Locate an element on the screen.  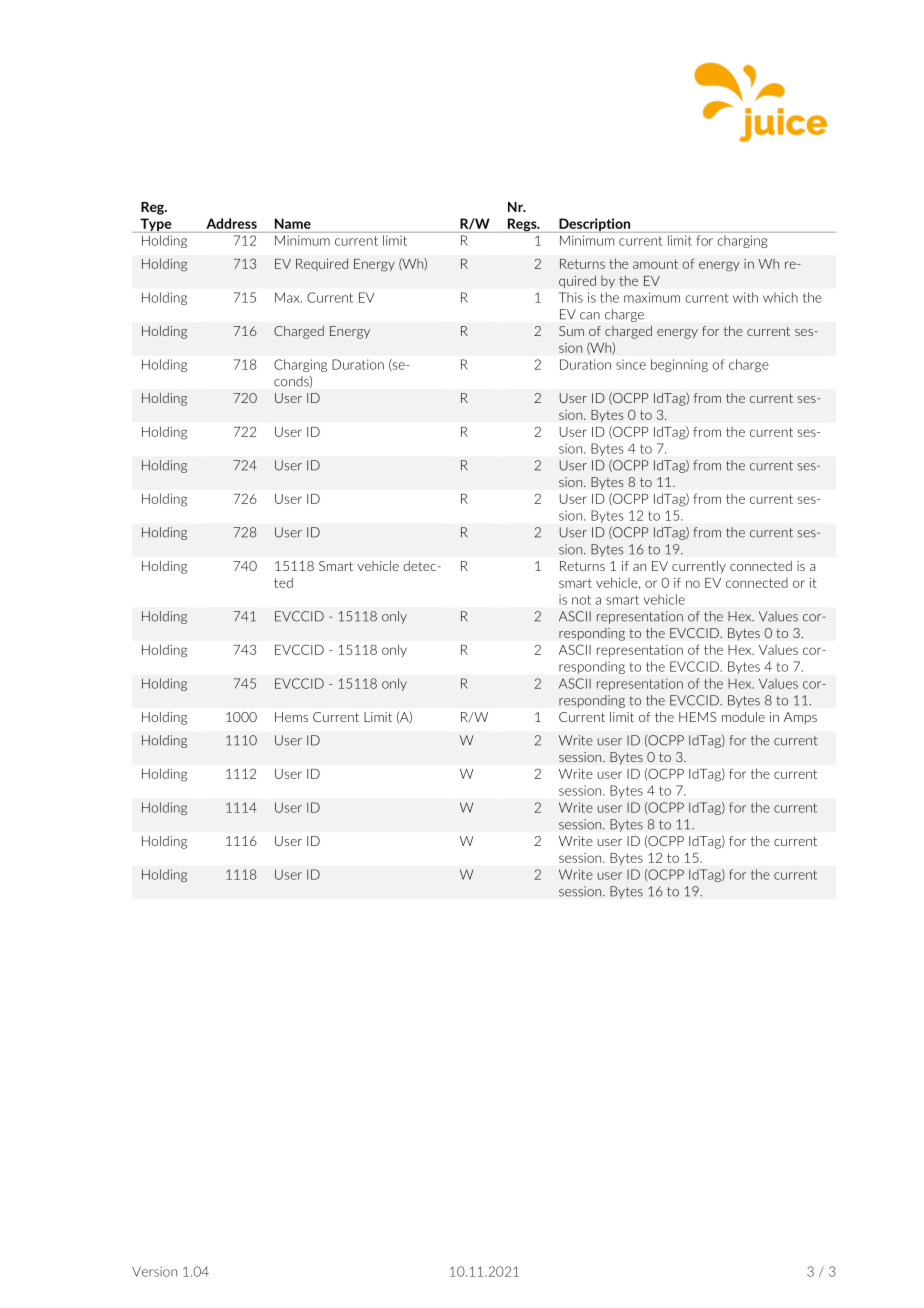
not is located at coordinates (581, 600).
